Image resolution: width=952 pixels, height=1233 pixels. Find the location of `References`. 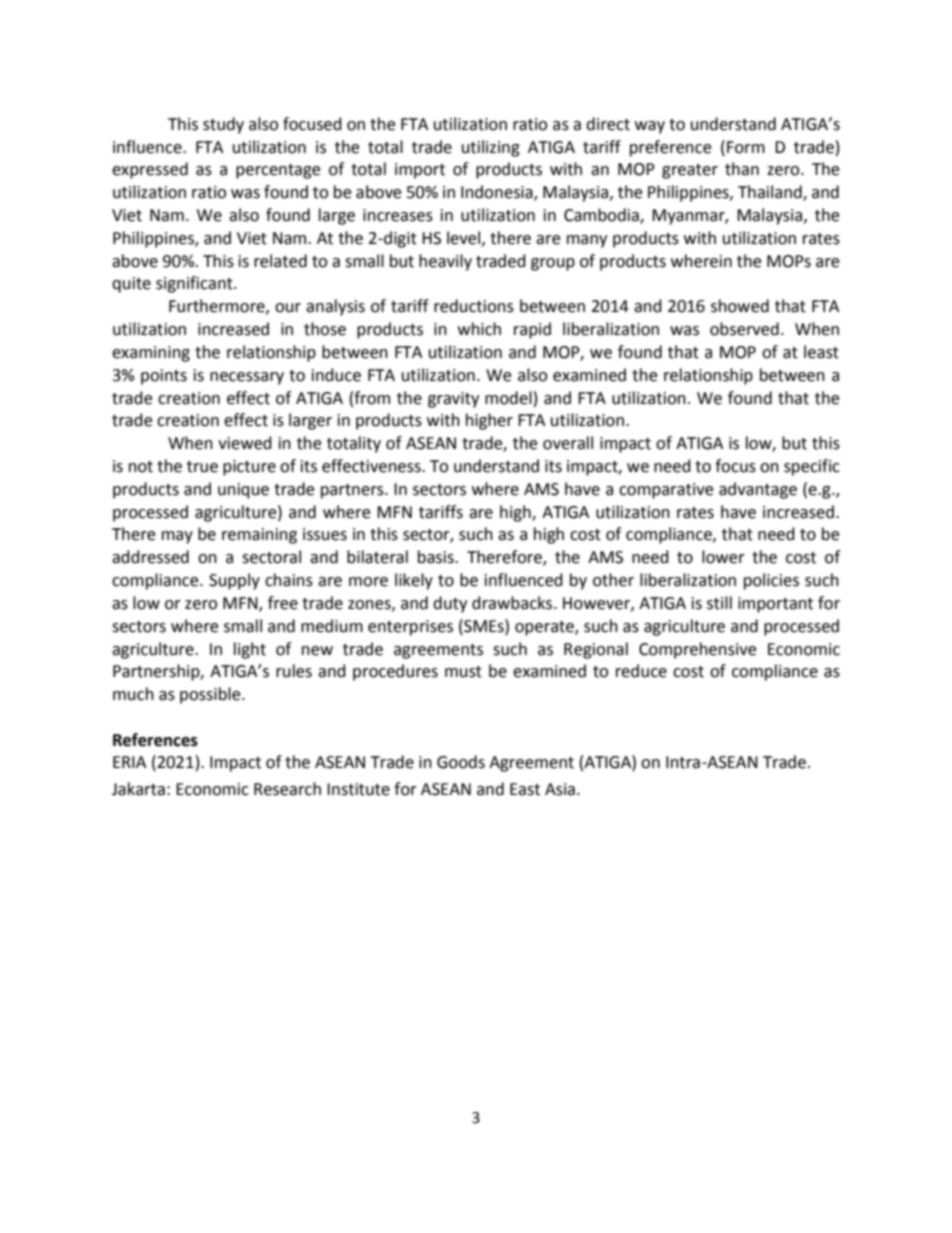

References is located at coordinates (155, 740).
